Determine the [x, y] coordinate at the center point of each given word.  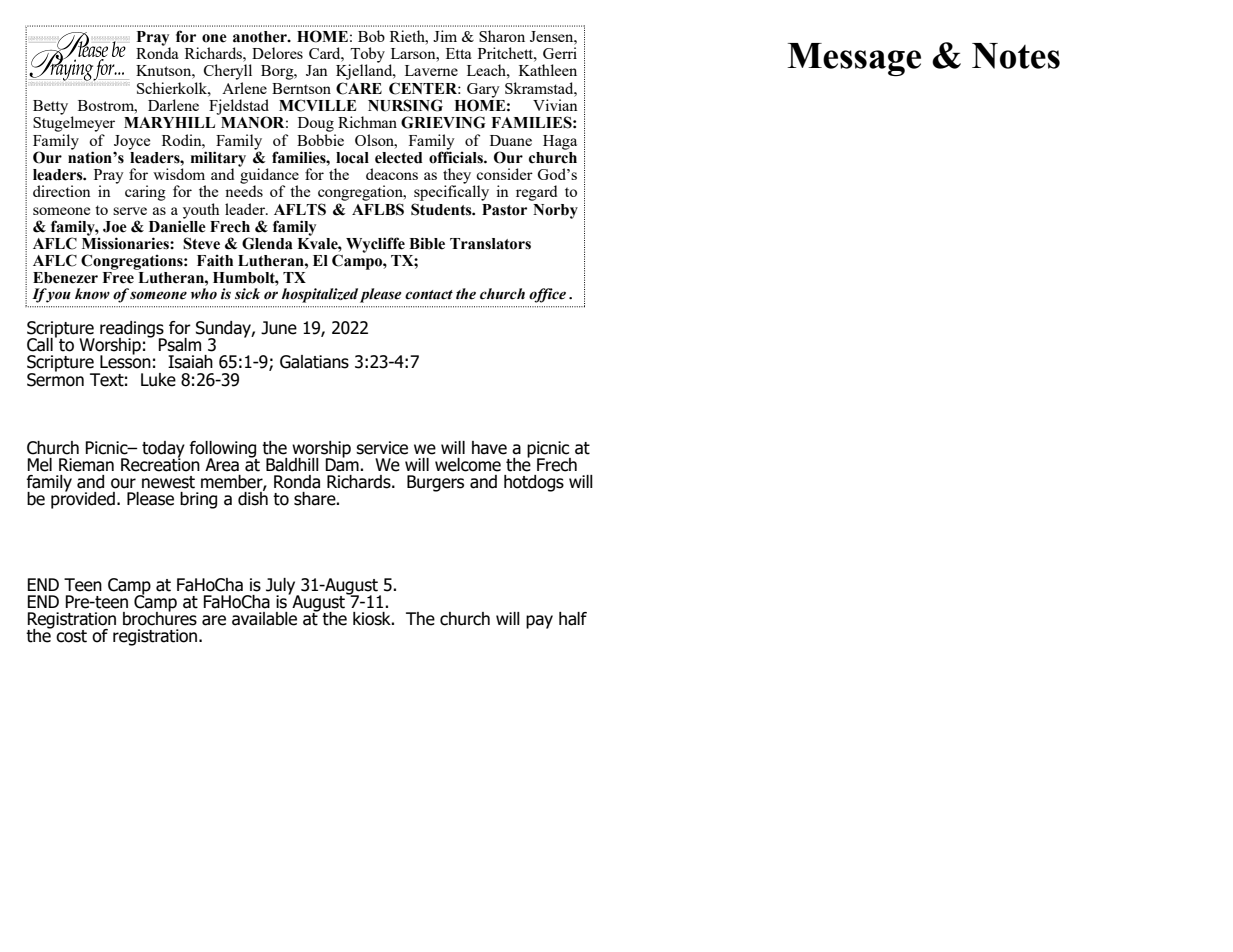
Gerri [560, 53]
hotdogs [534, 483]
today [163, 450]
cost [71, 636]
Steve [201, 243]
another [261, 37]
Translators [490, 244]
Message [854, 59]
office [547, 295]
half [573, 619]
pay [539, 622]
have [489, 448]
